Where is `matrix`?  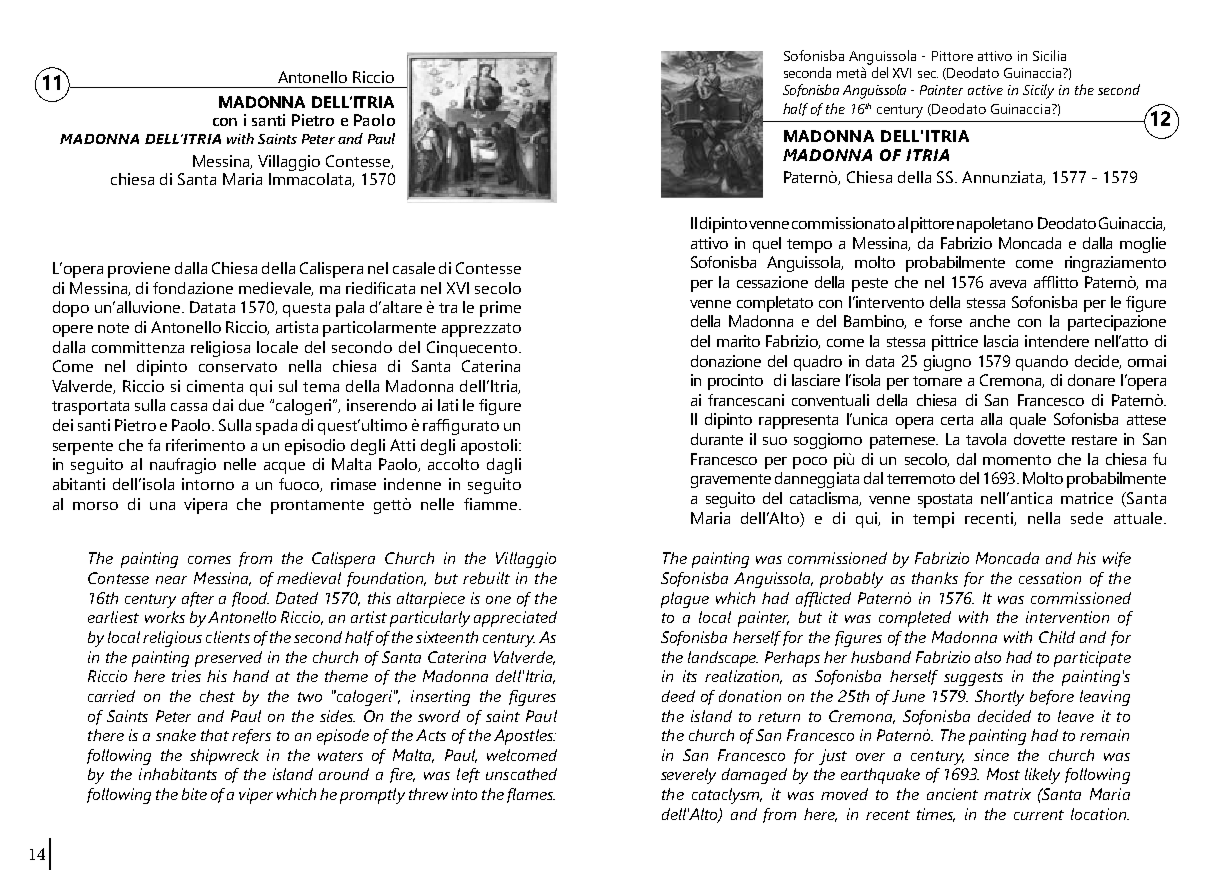
matrix is located at coordinates (1007, 794).
